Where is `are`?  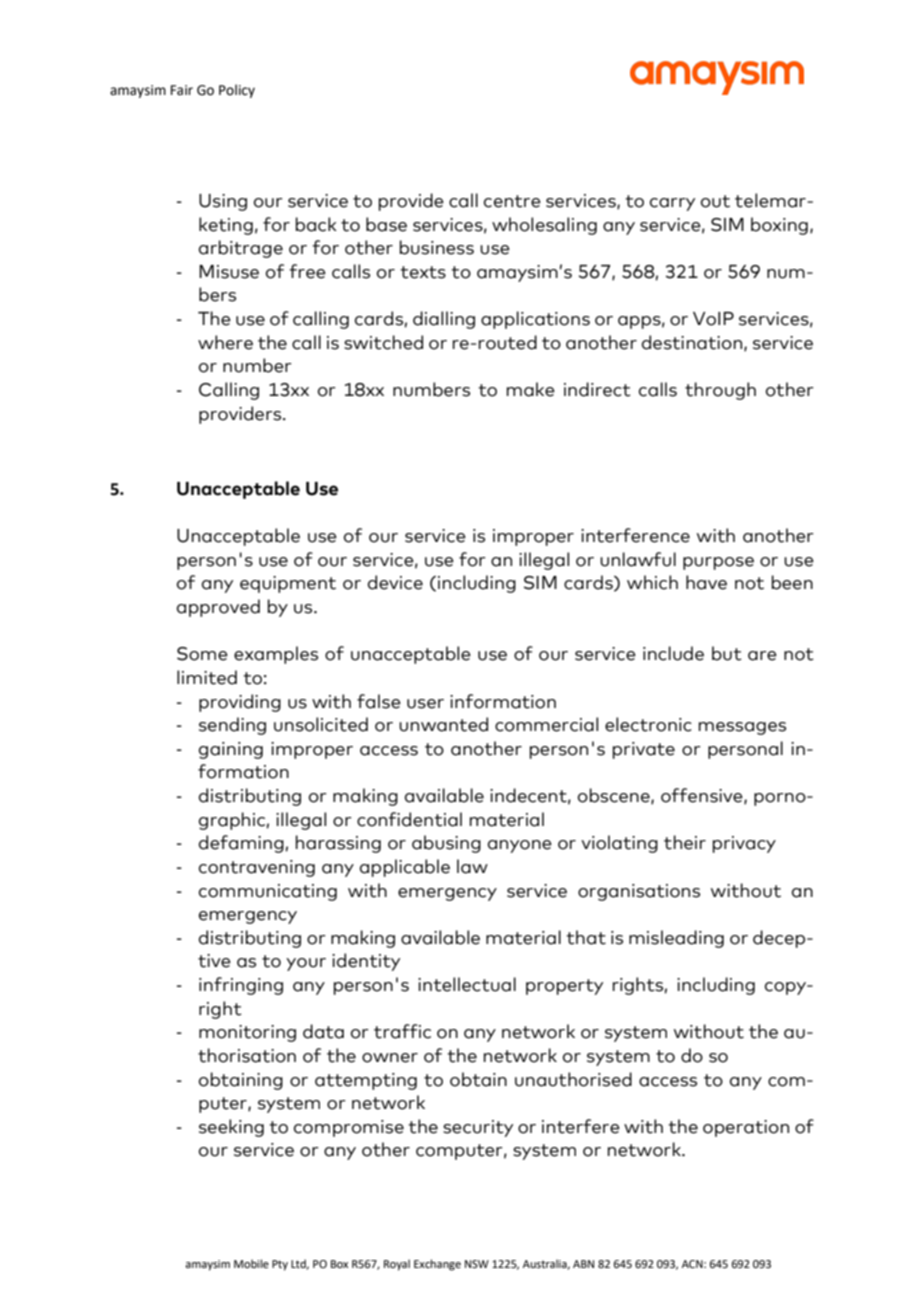 are is located at coordinates (762, 656).
